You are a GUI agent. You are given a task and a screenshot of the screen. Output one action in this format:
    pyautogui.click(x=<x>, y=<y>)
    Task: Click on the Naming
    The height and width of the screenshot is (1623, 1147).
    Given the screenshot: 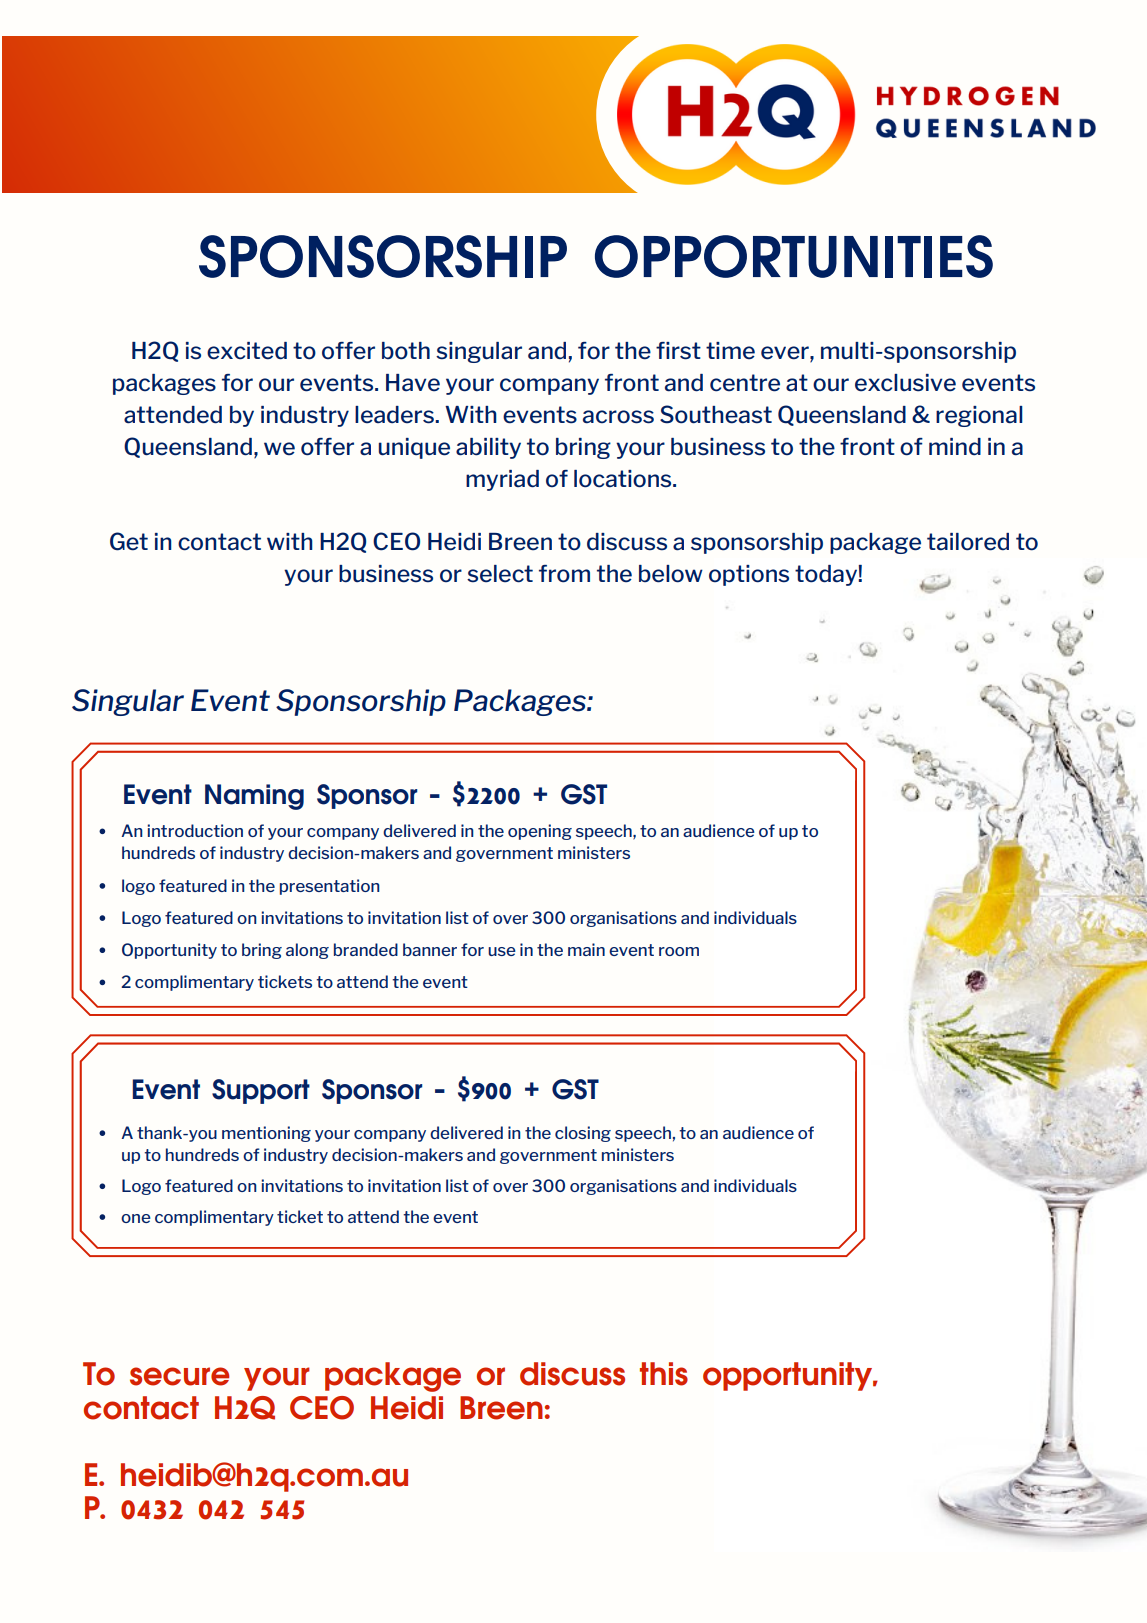 What is the action you would take?
    pyautogui.click(x=254, y=797)
